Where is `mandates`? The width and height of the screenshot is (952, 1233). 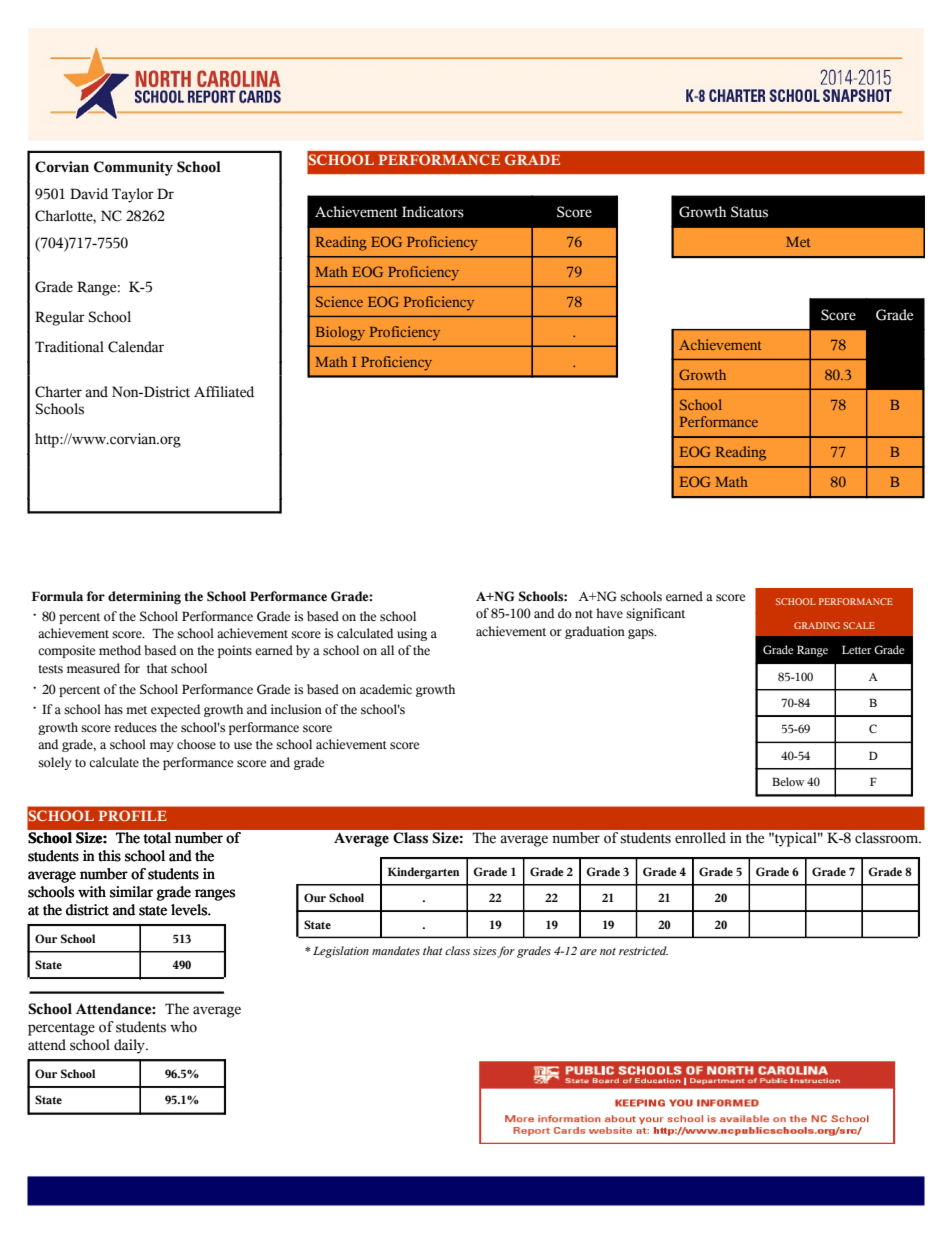 mandates is located at coordinates (396, 950).
